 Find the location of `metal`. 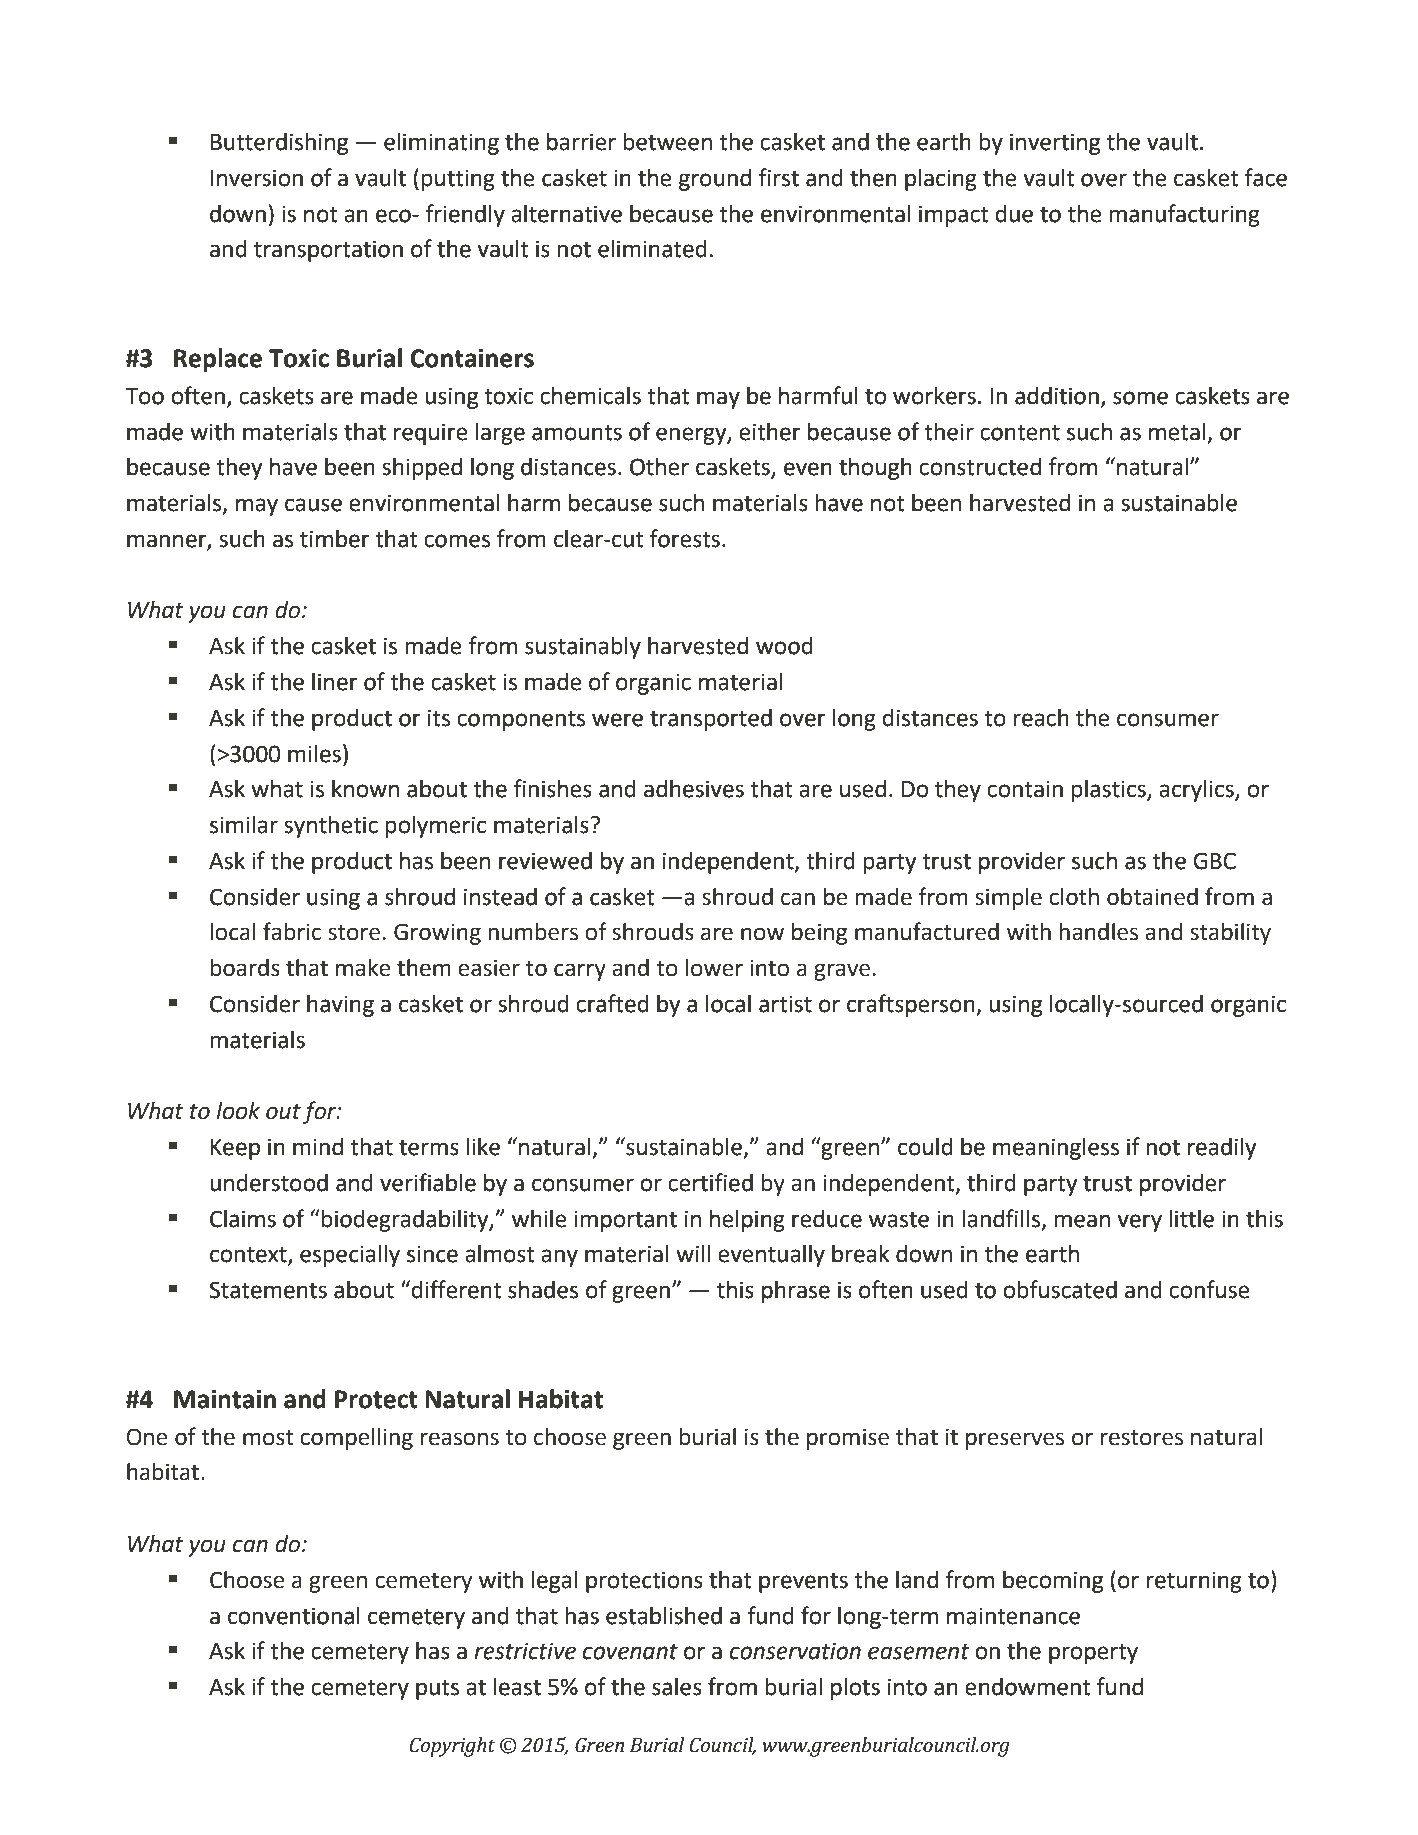

metal is located at coordinates (1178, 433).
